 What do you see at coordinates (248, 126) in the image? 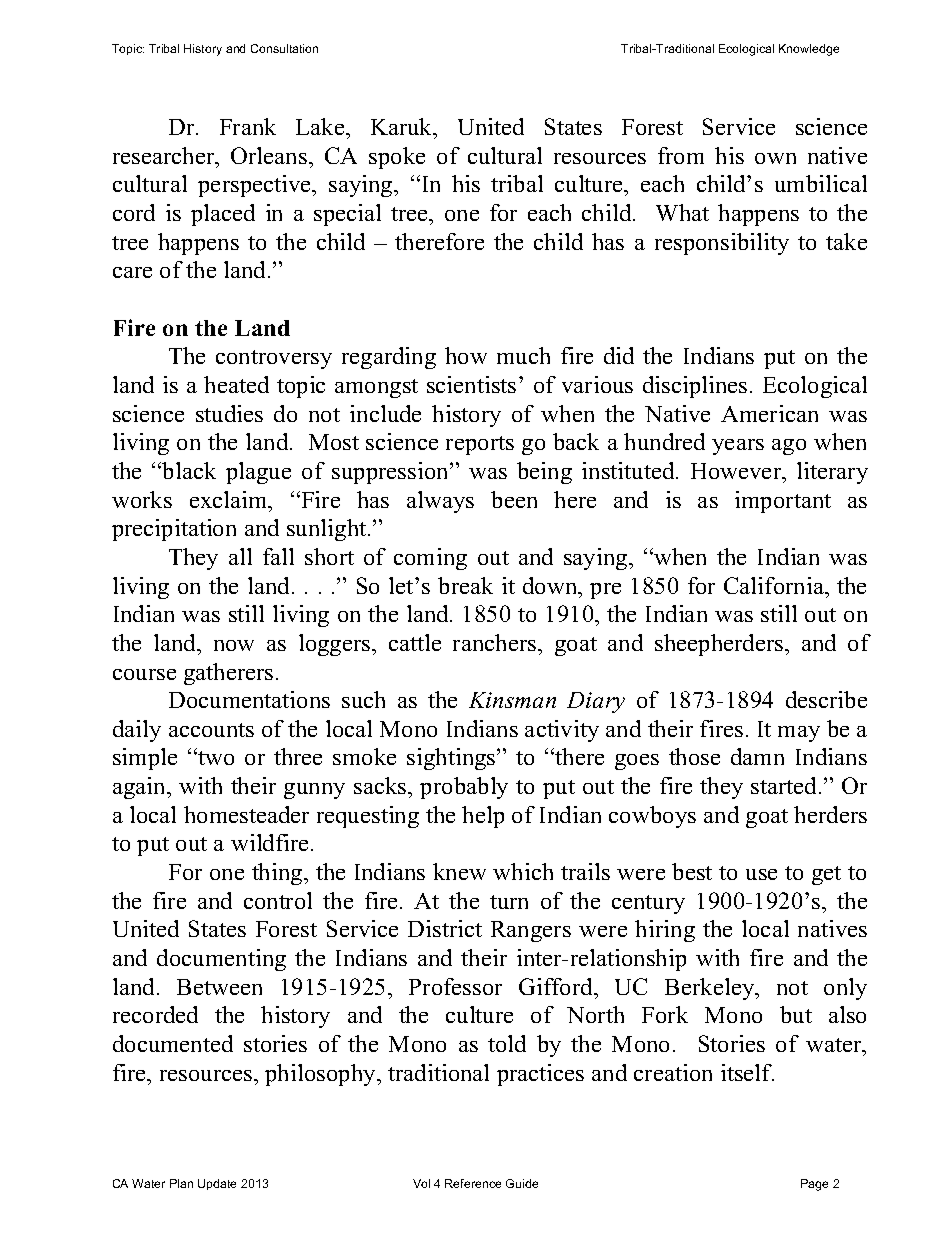
I see `Frank` at bounding box center [248, 126].
